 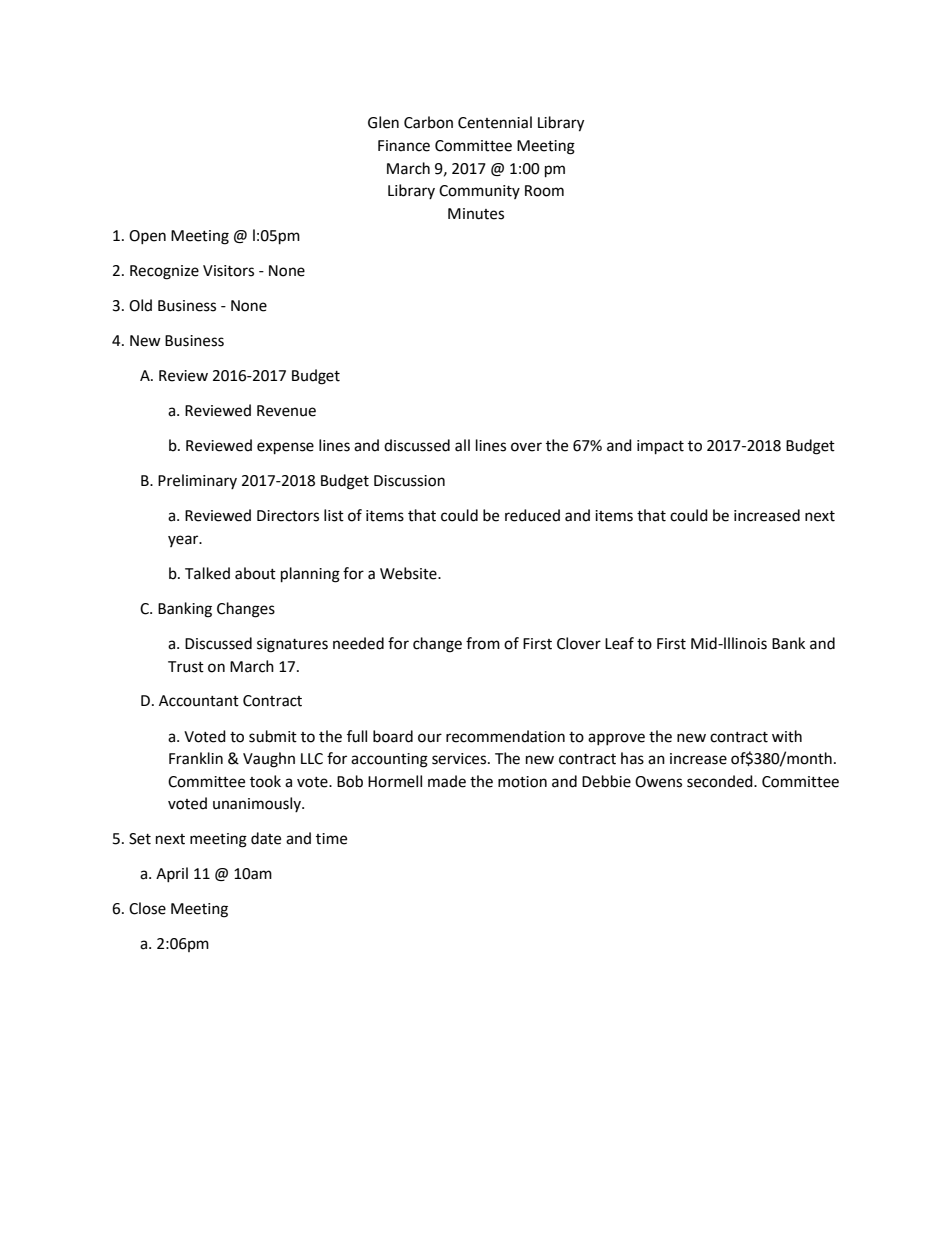 I want to click on reduced, so click(x=532, y=515).
